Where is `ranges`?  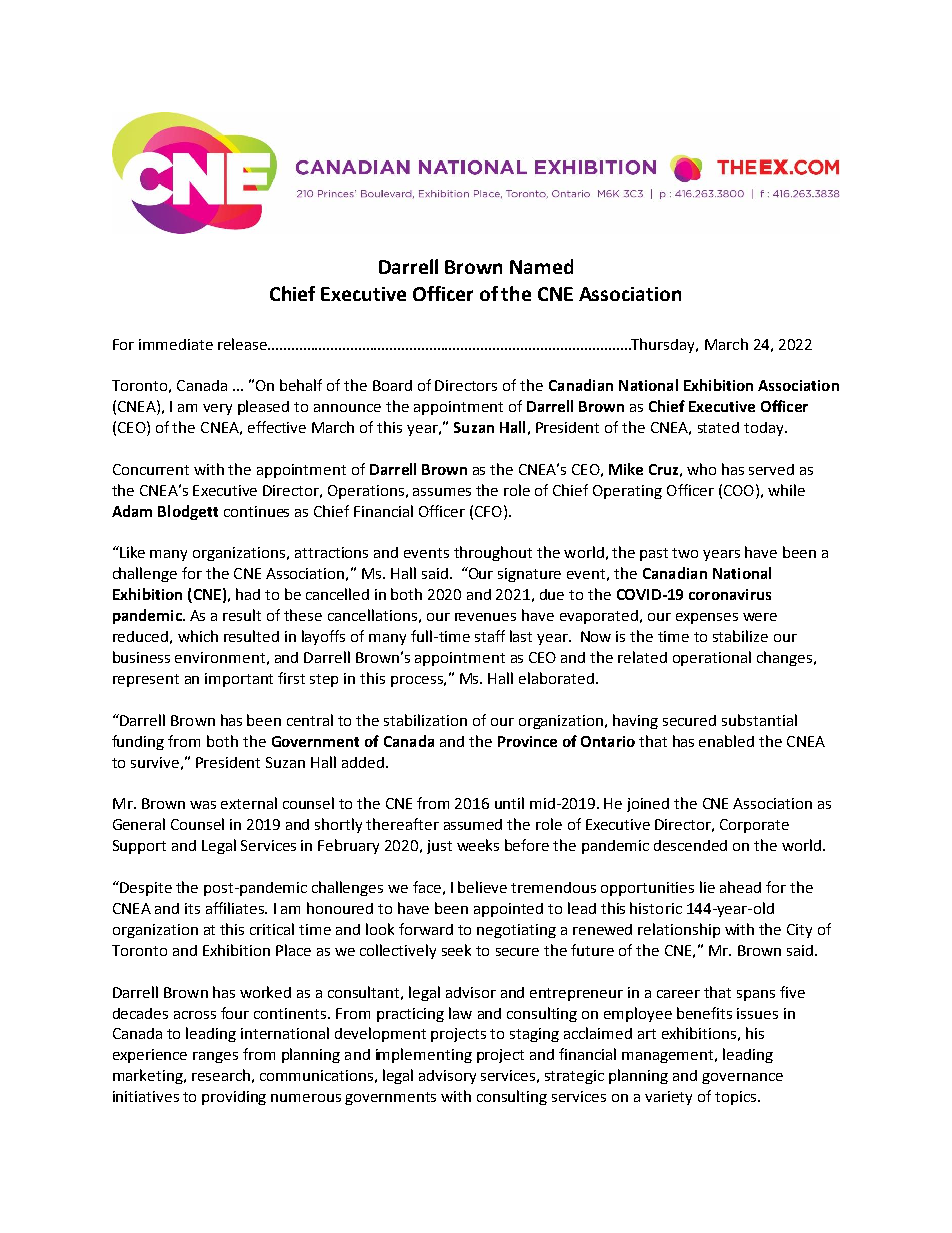
ranges is located at coordinates (215, 1057).
